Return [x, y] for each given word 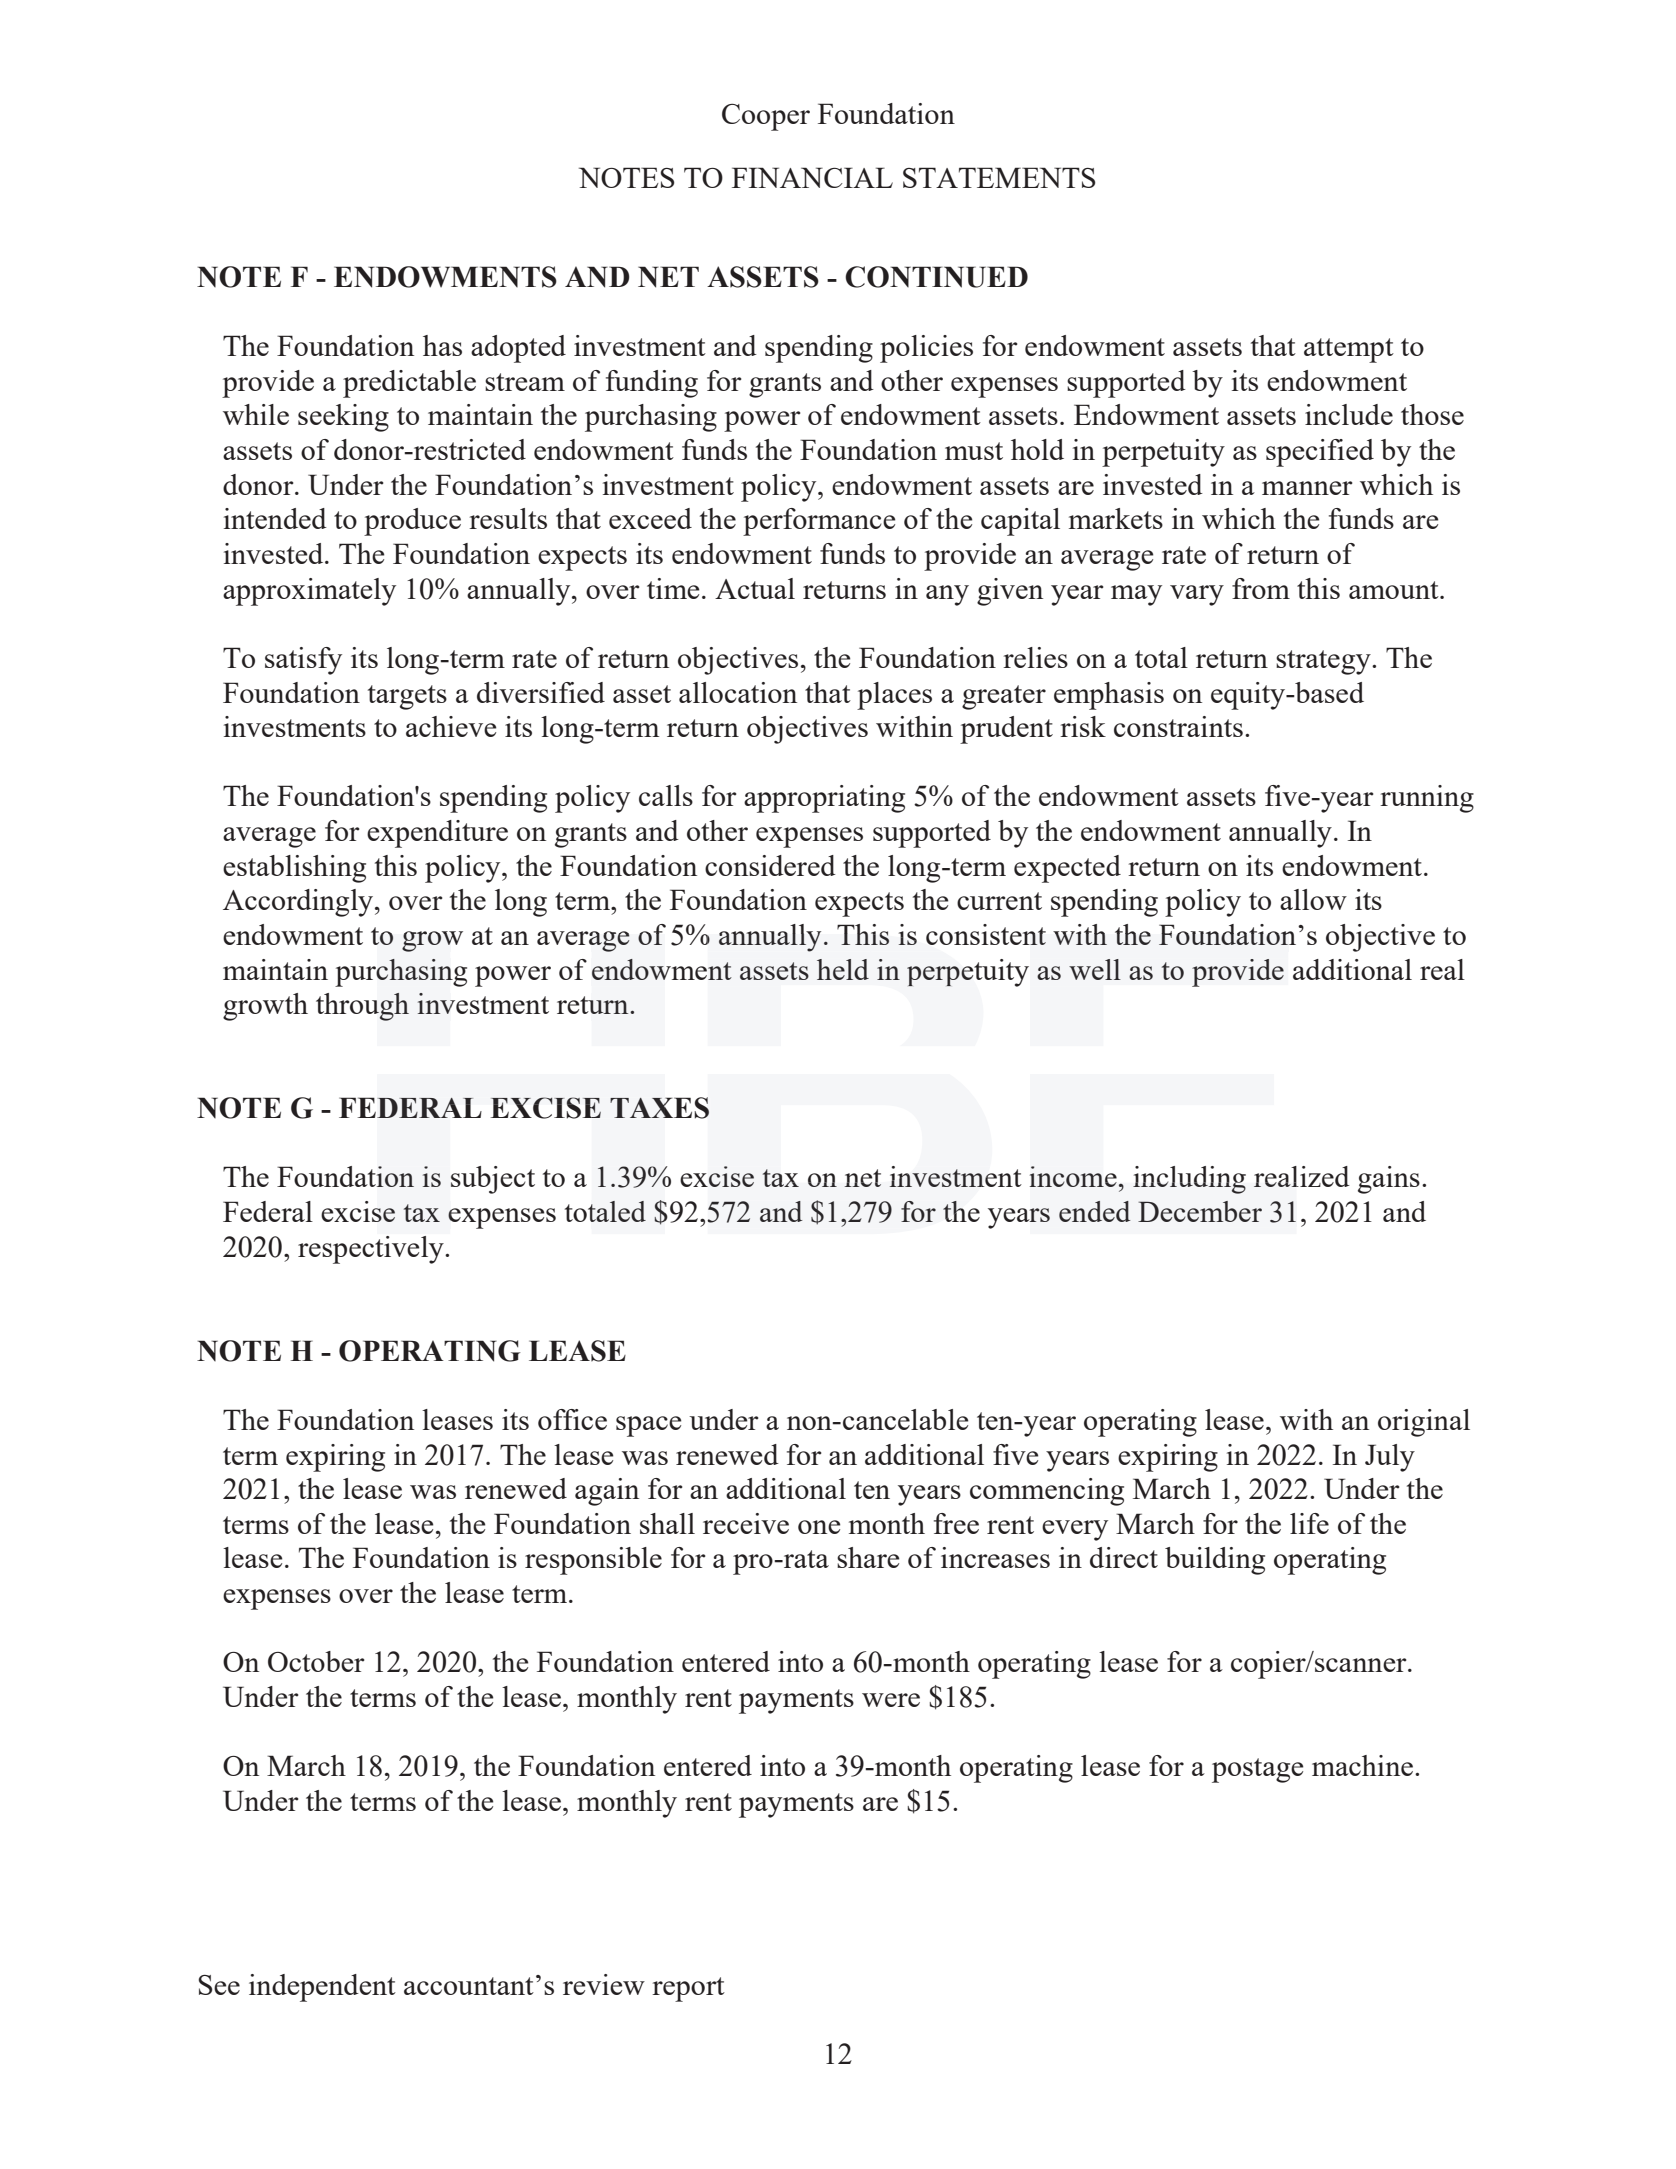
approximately [309, 592]
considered [770, 865]
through [362, 1007]
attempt [1349, 350]
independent [322, 1988]
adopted [518, 349]
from [1261, 588]
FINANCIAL [812, 177]
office [572, 1419]
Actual [755, 588]
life [1309, 1523]
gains [1389, 1180]
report [688, 1989]
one [819, 1527]
